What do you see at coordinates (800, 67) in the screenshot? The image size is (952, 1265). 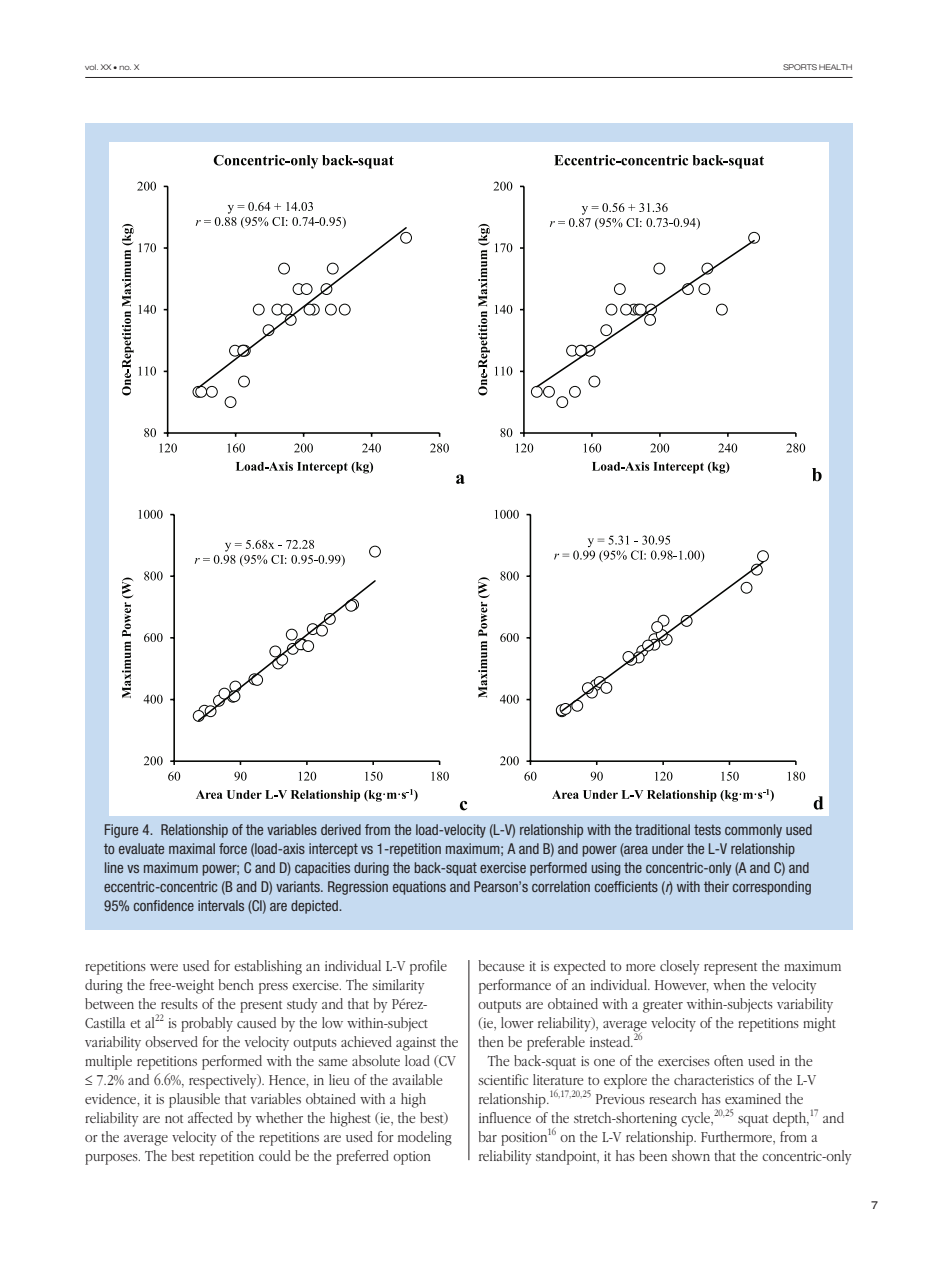 I see `SPORTS` at bounding box center [800, 67].
